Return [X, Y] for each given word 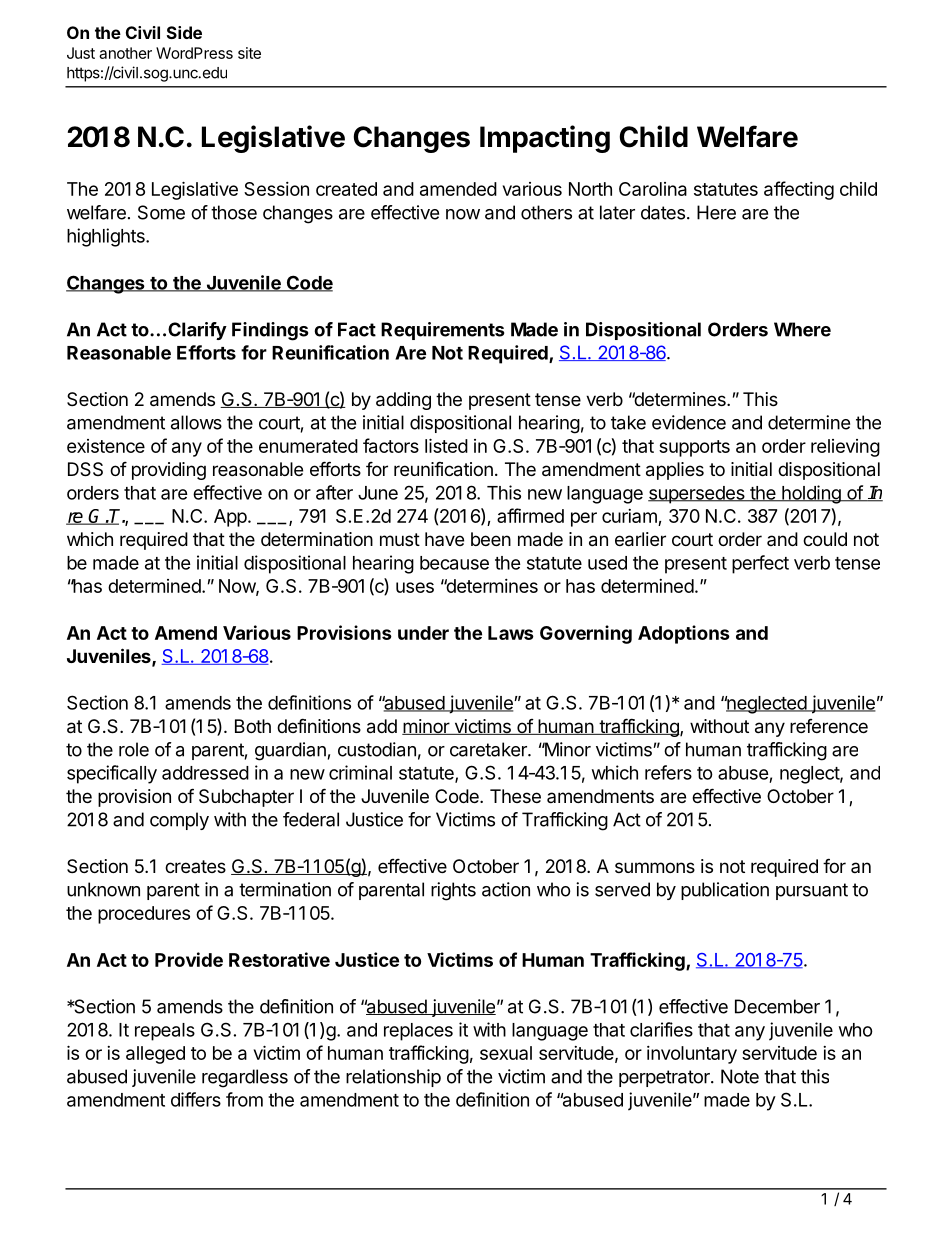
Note [740, 1076]
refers [668, 772]
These [515, 796]
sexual [506, 1053]
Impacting [545, 139]
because [454, 563]
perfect [760, 564]
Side [184, 32]
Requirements [442, 331]
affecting [799, 190]
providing [169, 471]
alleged [155, 1055]
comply [179, 821]
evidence [689, 422]
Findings [270, 331]
